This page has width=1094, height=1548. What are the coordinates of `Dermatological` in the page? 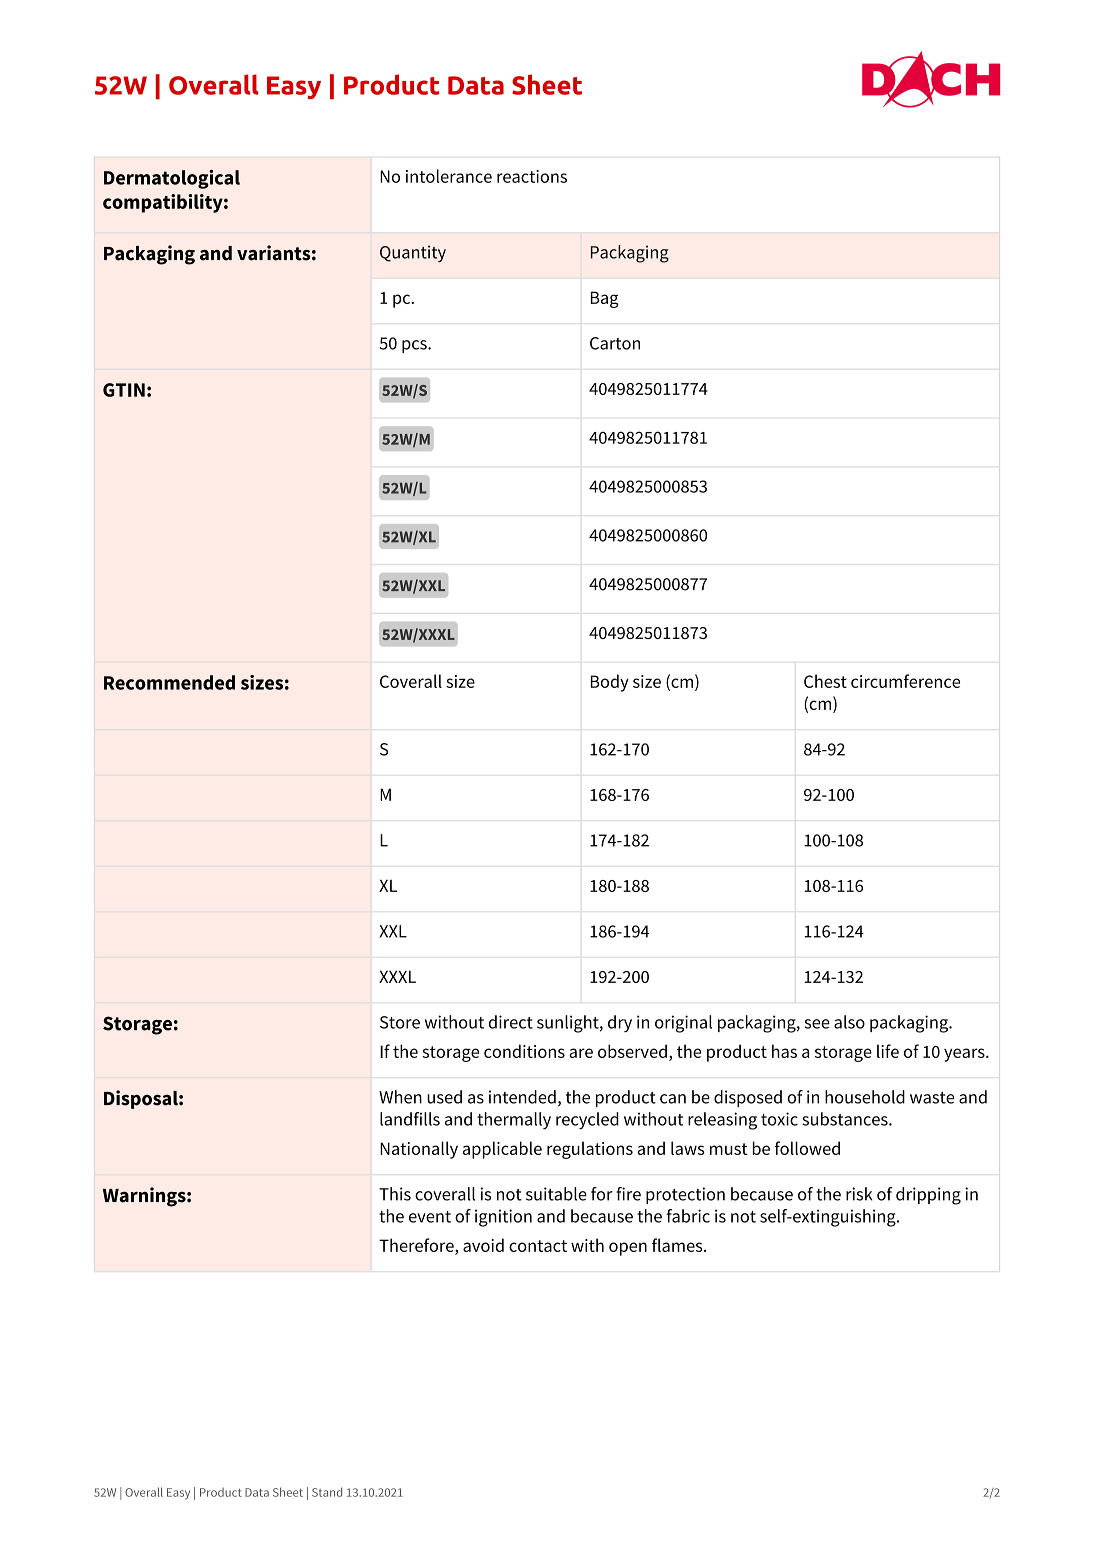 It's located at (172, 179).
